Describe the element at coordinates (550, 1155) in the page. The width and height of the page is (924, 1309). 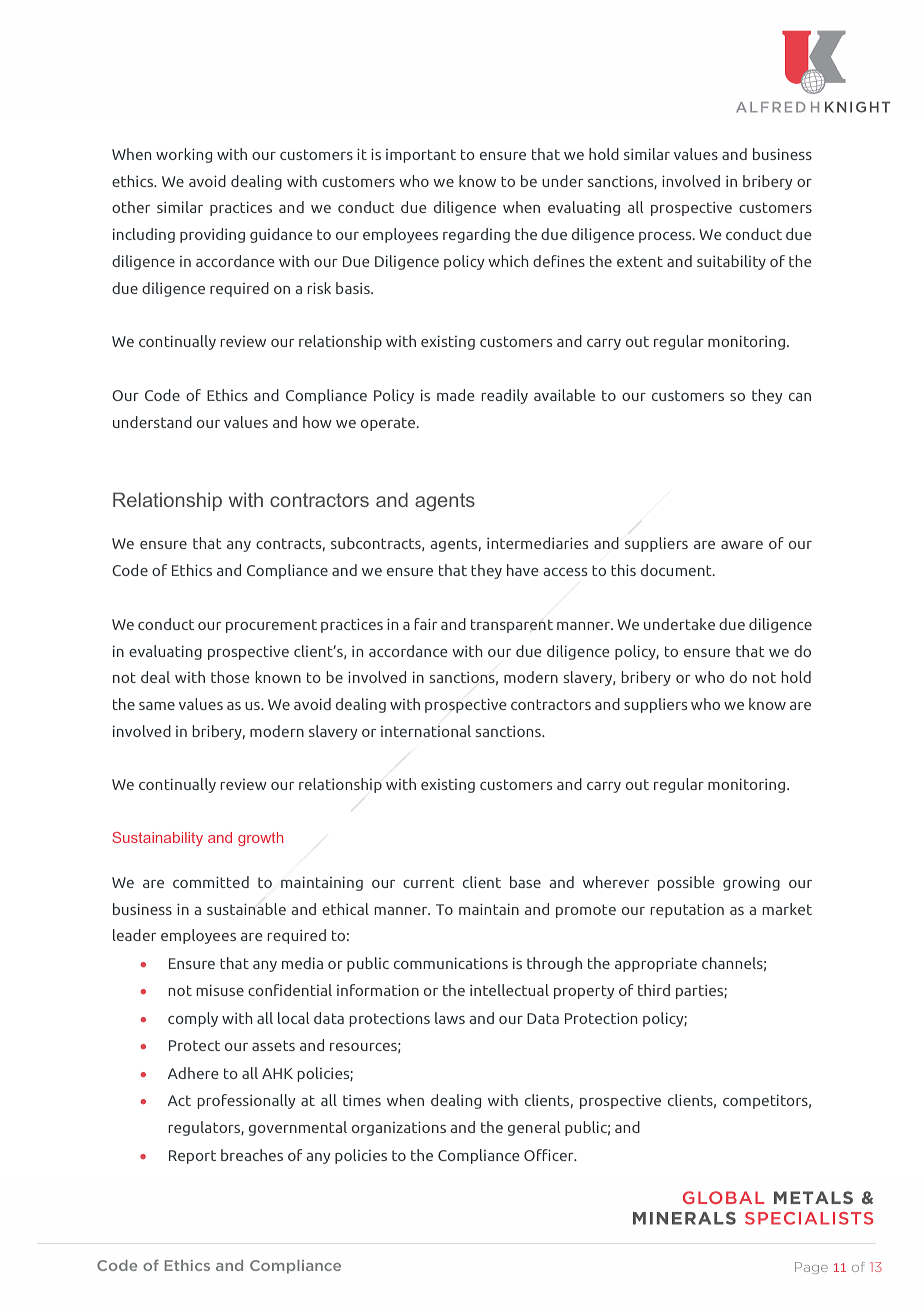
I see `Officer` at that location.
